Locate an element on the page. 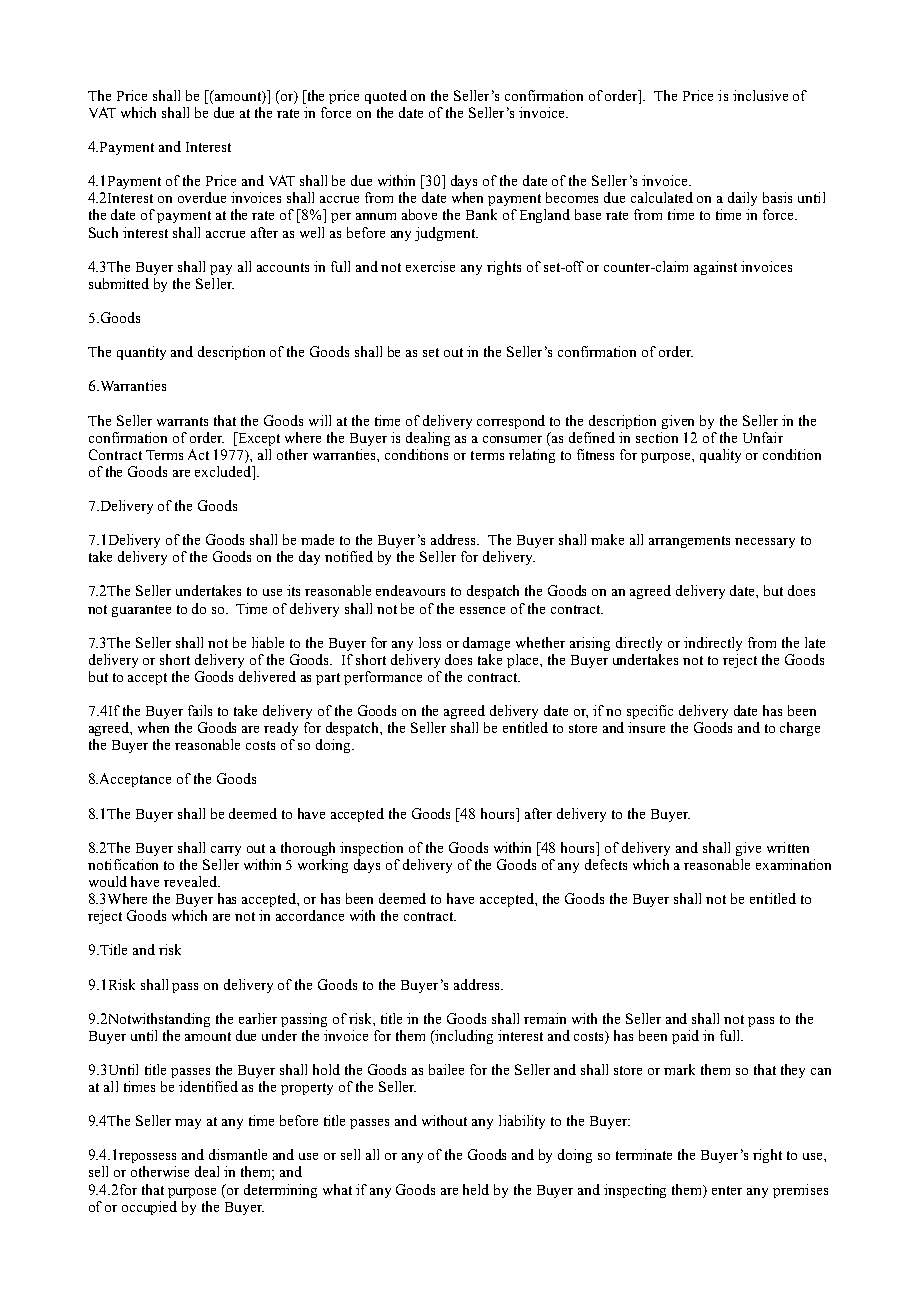 The height and width of the image is (1308, 924). warrants is located at coordinates (182, 421).
